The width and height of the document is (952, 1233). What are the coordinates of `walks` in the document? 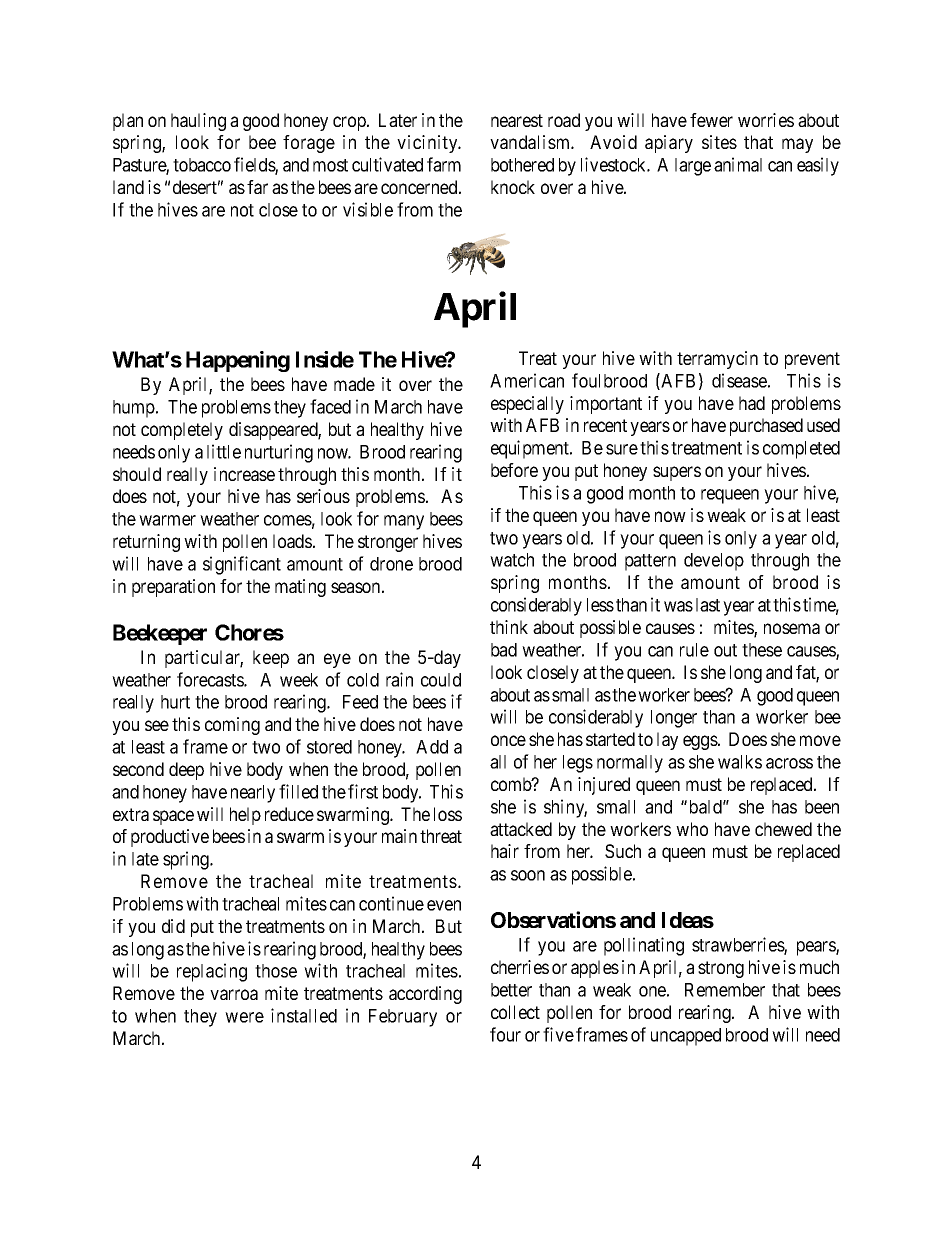 It's located at (740, 762).
